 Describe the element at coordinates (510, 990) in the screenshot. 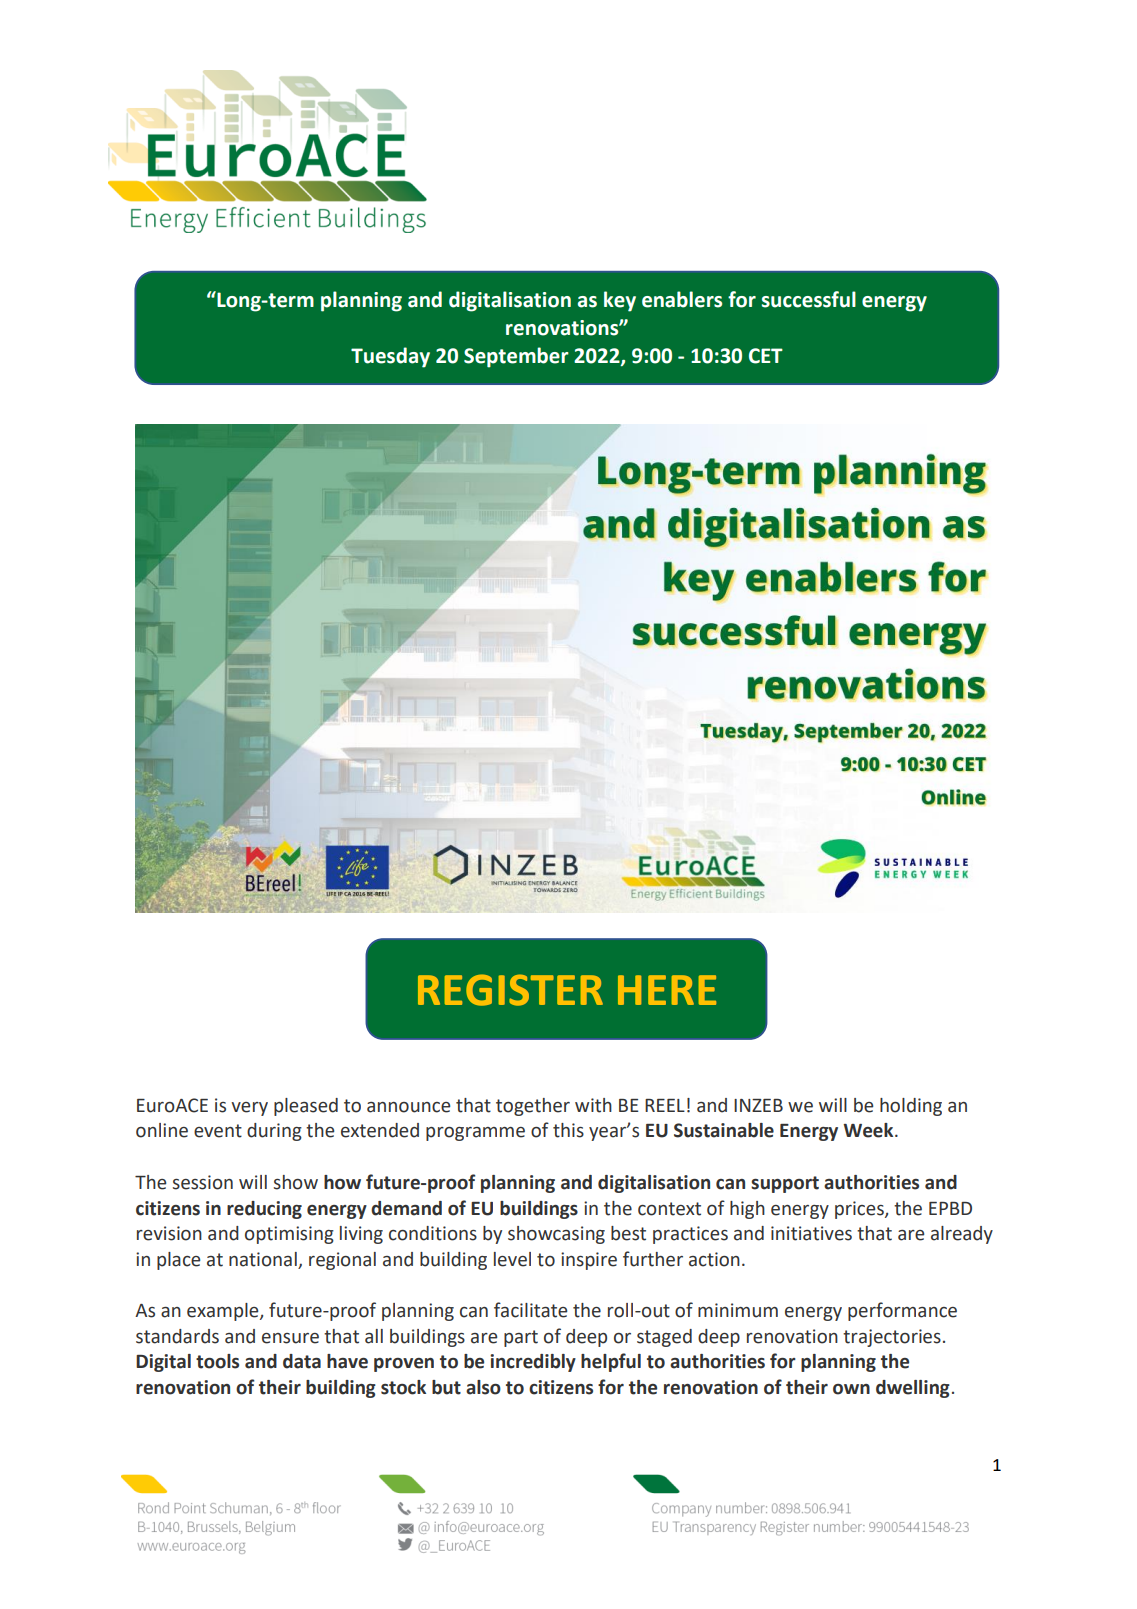

I see `REGISTER` at that location.
